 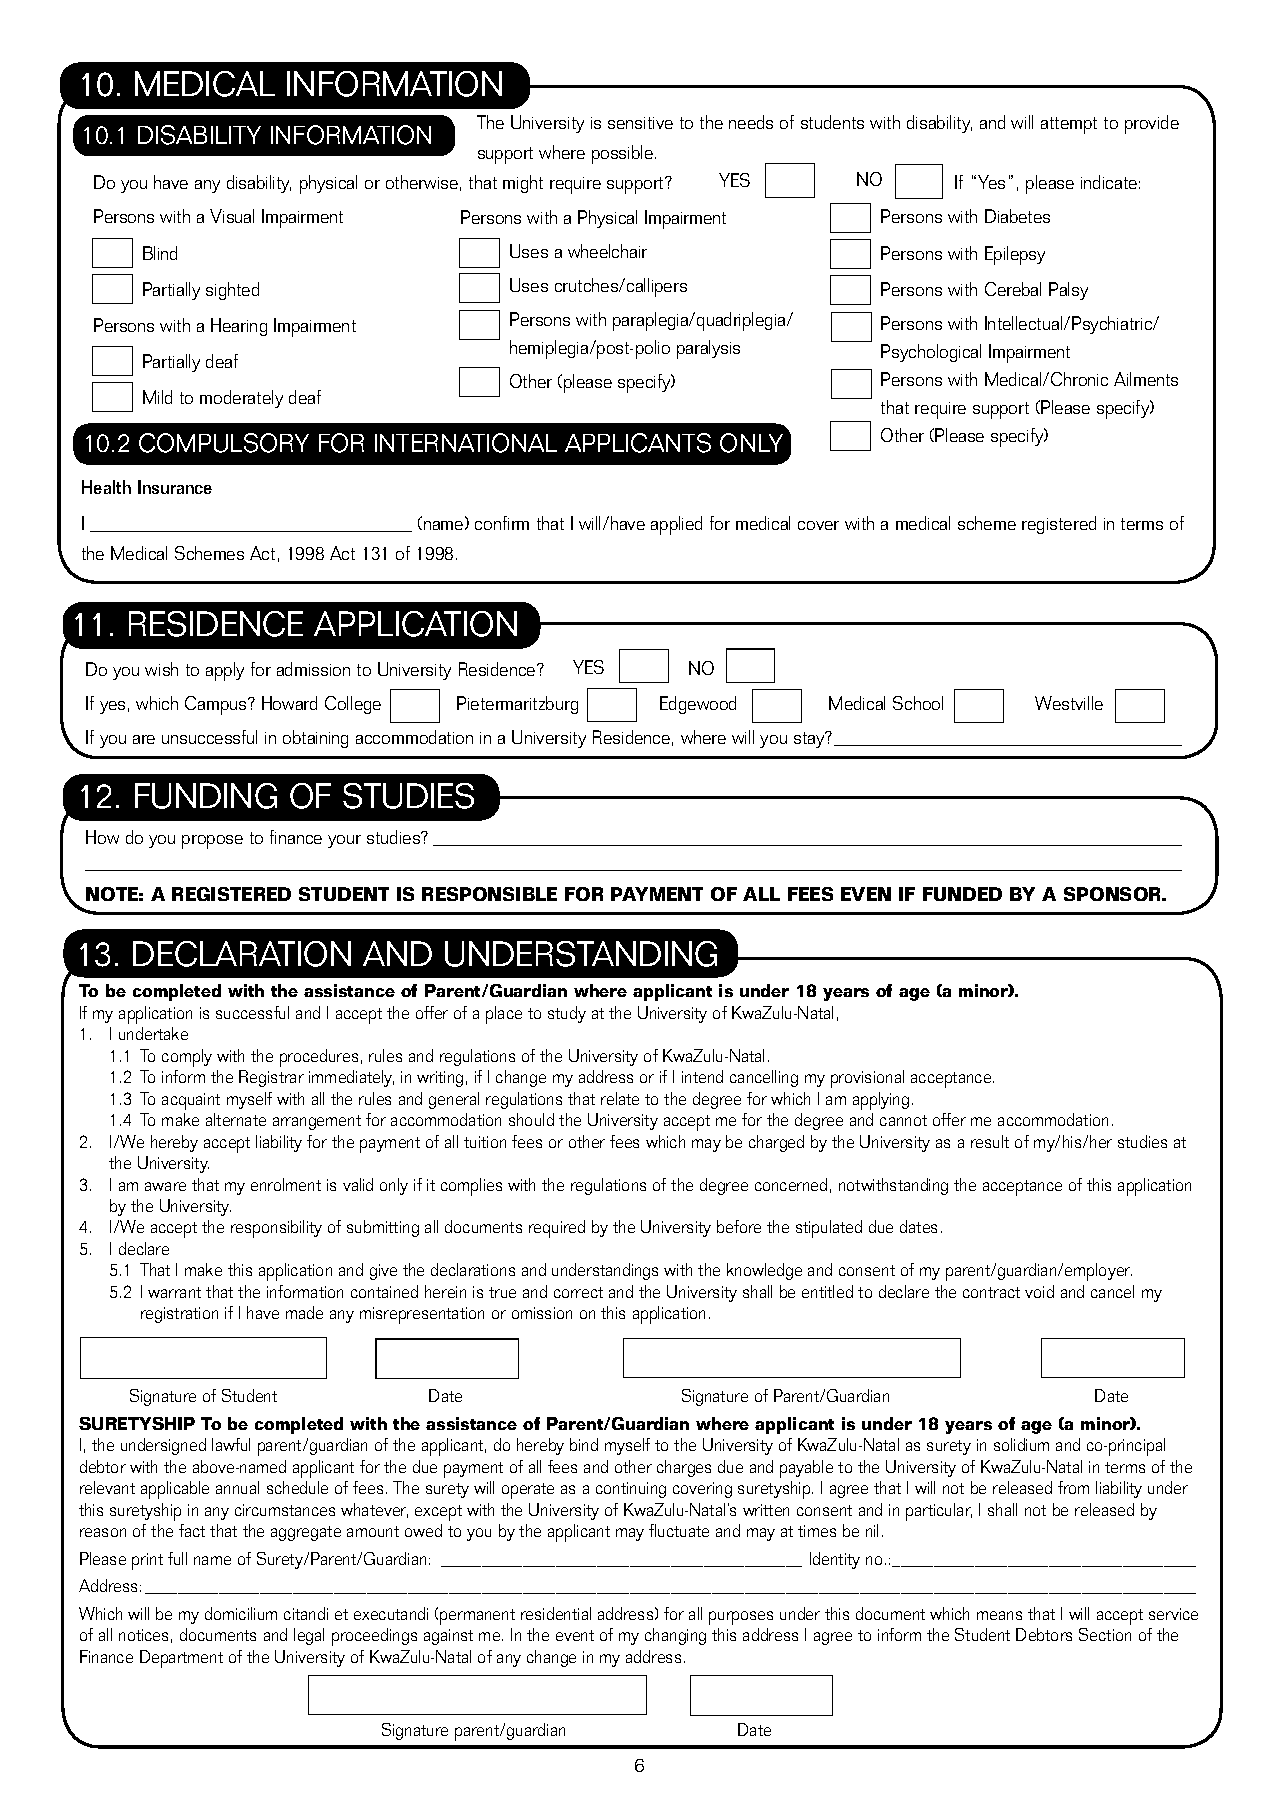 I want to click on propose, so click(x=212, y=842).
